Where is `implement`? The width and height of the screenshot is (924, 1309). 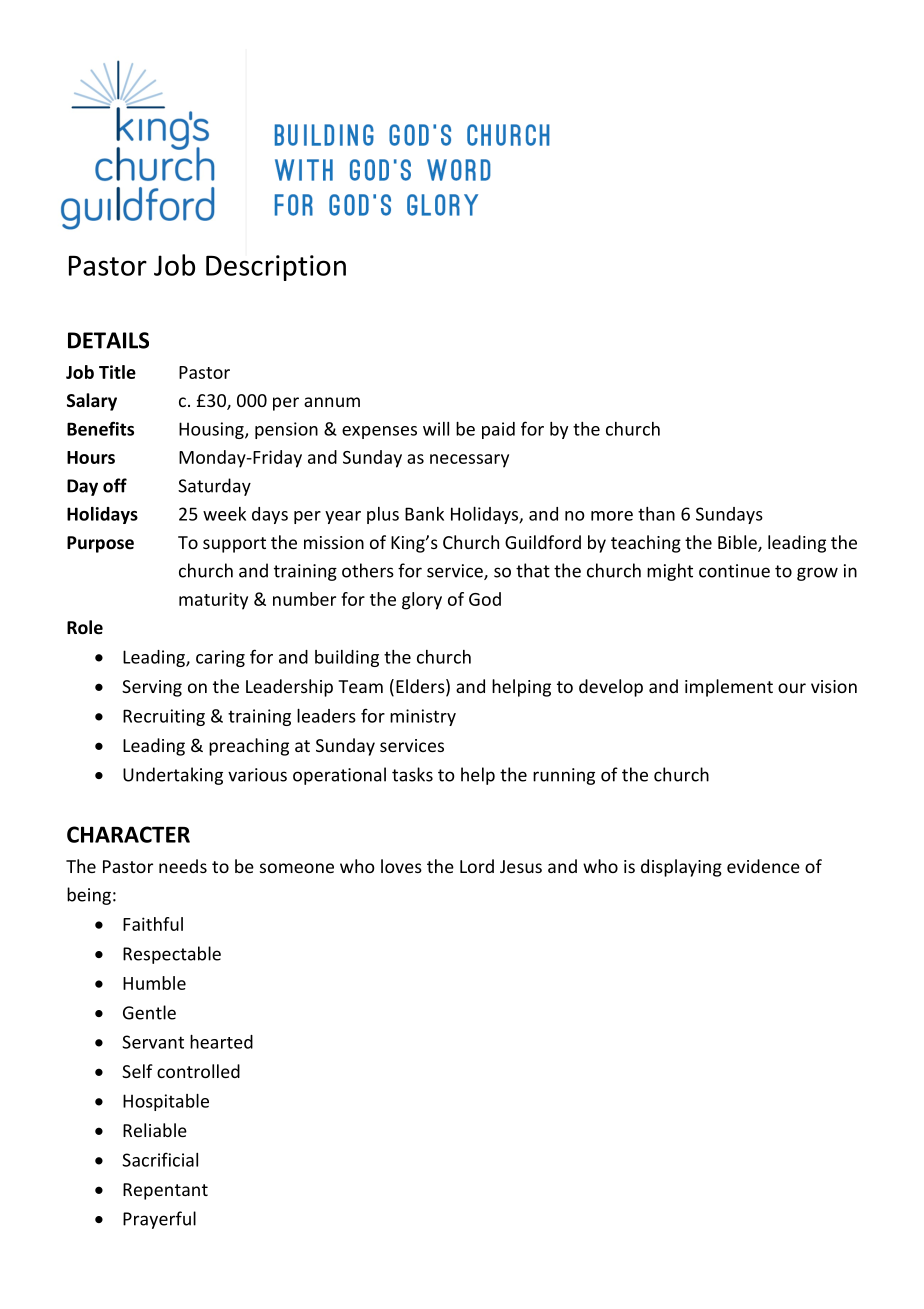 implement is located at coordinates (729, 688).
